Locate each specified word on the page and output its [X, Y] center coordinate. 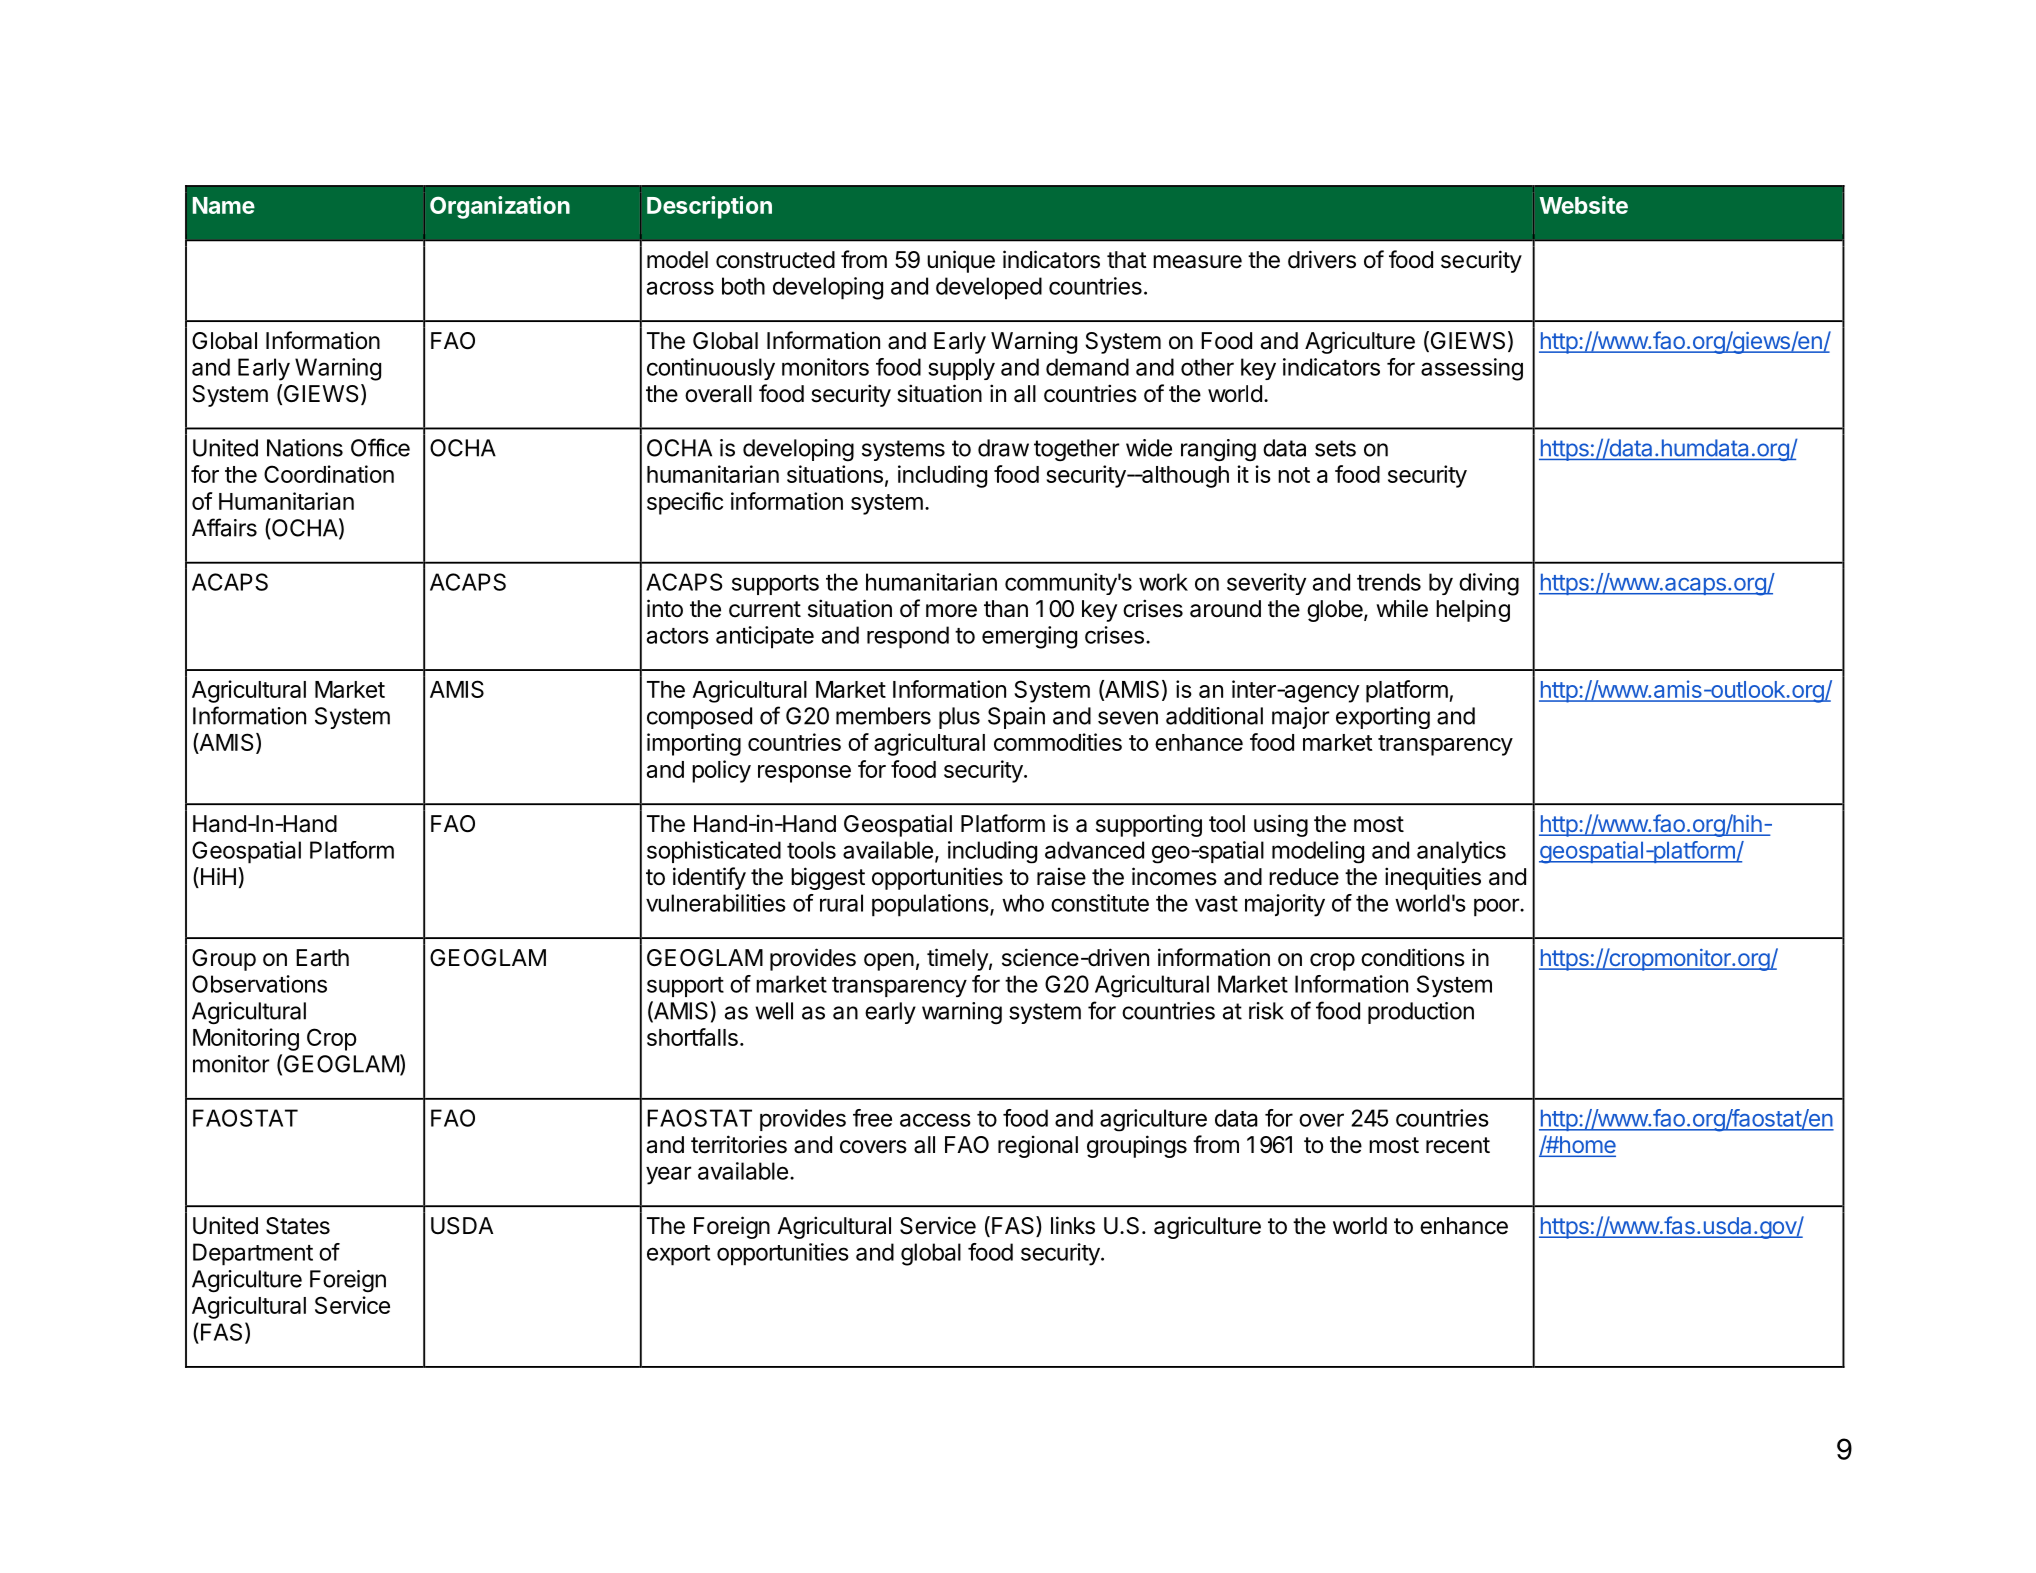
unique [961, 261]
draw [1003, 448]
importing [694, 744]
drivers [1322, 259]
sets [1335, 448]
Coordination [329, 474]
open [889, 962]
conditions [1413, 957]
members [883, 716]
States [298, 1226]
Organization [500, 207]
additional [1214, 716]
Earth [322, 958]
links [1073, 1225]
